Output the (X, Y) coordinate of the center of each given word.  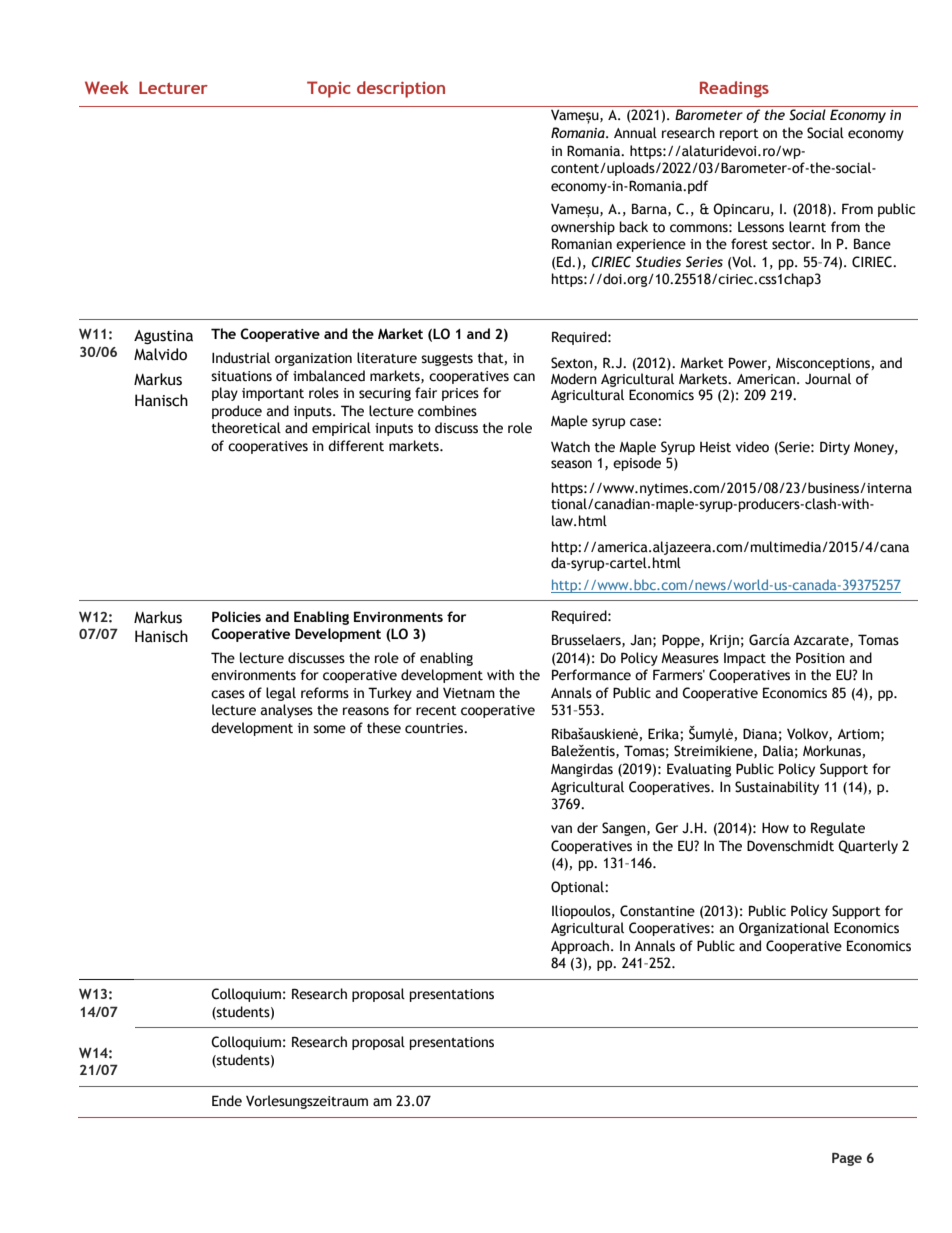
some (329, 729)
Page (847, 1159)
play (225, 394)
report (739, 135)
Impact (745, 659)
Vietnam (469, 693)
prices (460, 394)
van (561, 829)
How (775, 828)
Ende (227, 1101)
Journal (828, 379)
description (401, 89)
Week (107, 87)
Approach (580, 947)
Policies (236, 616)
